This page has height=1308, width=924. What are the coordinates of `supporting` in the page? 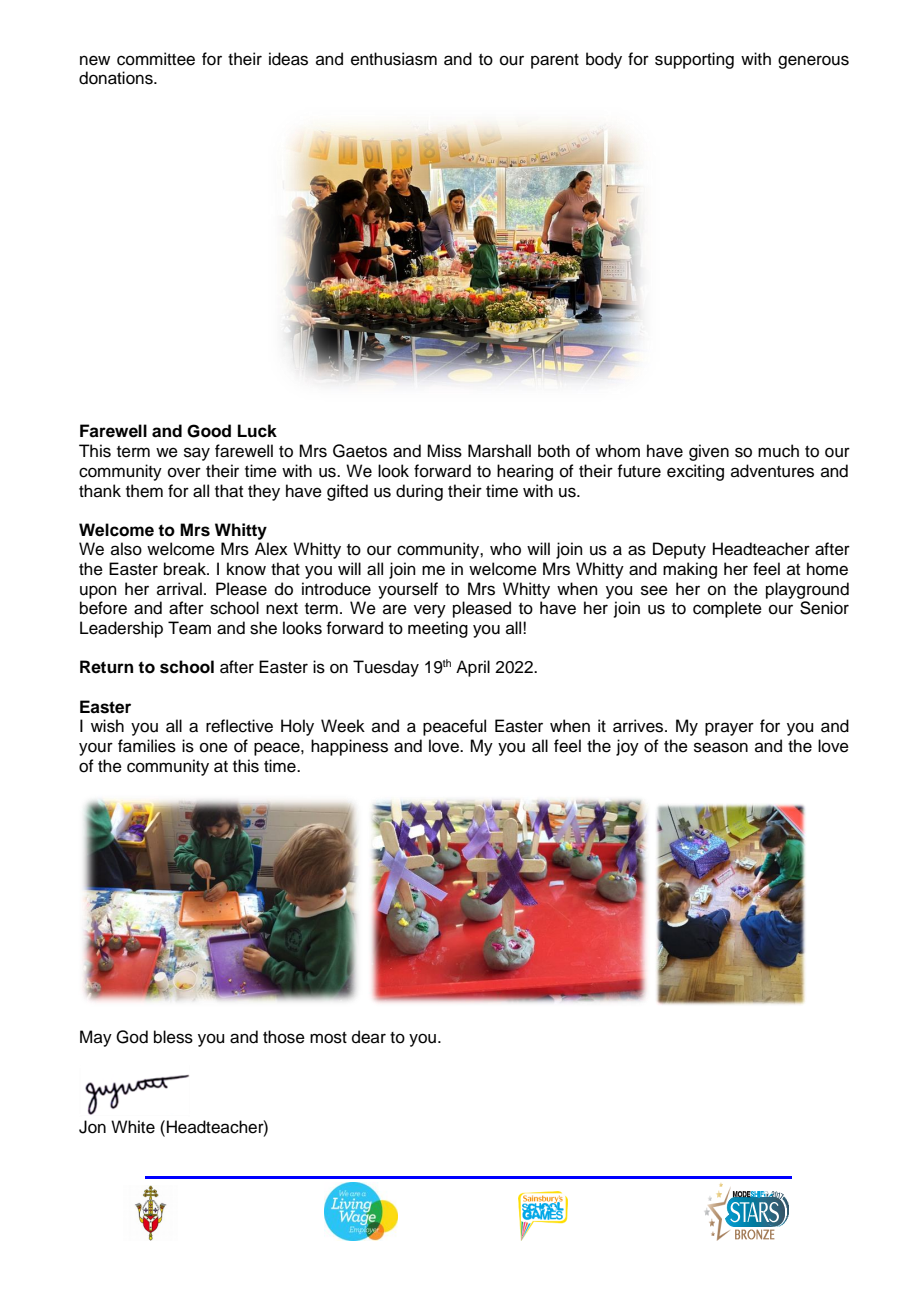 It's located at (694, 60).
